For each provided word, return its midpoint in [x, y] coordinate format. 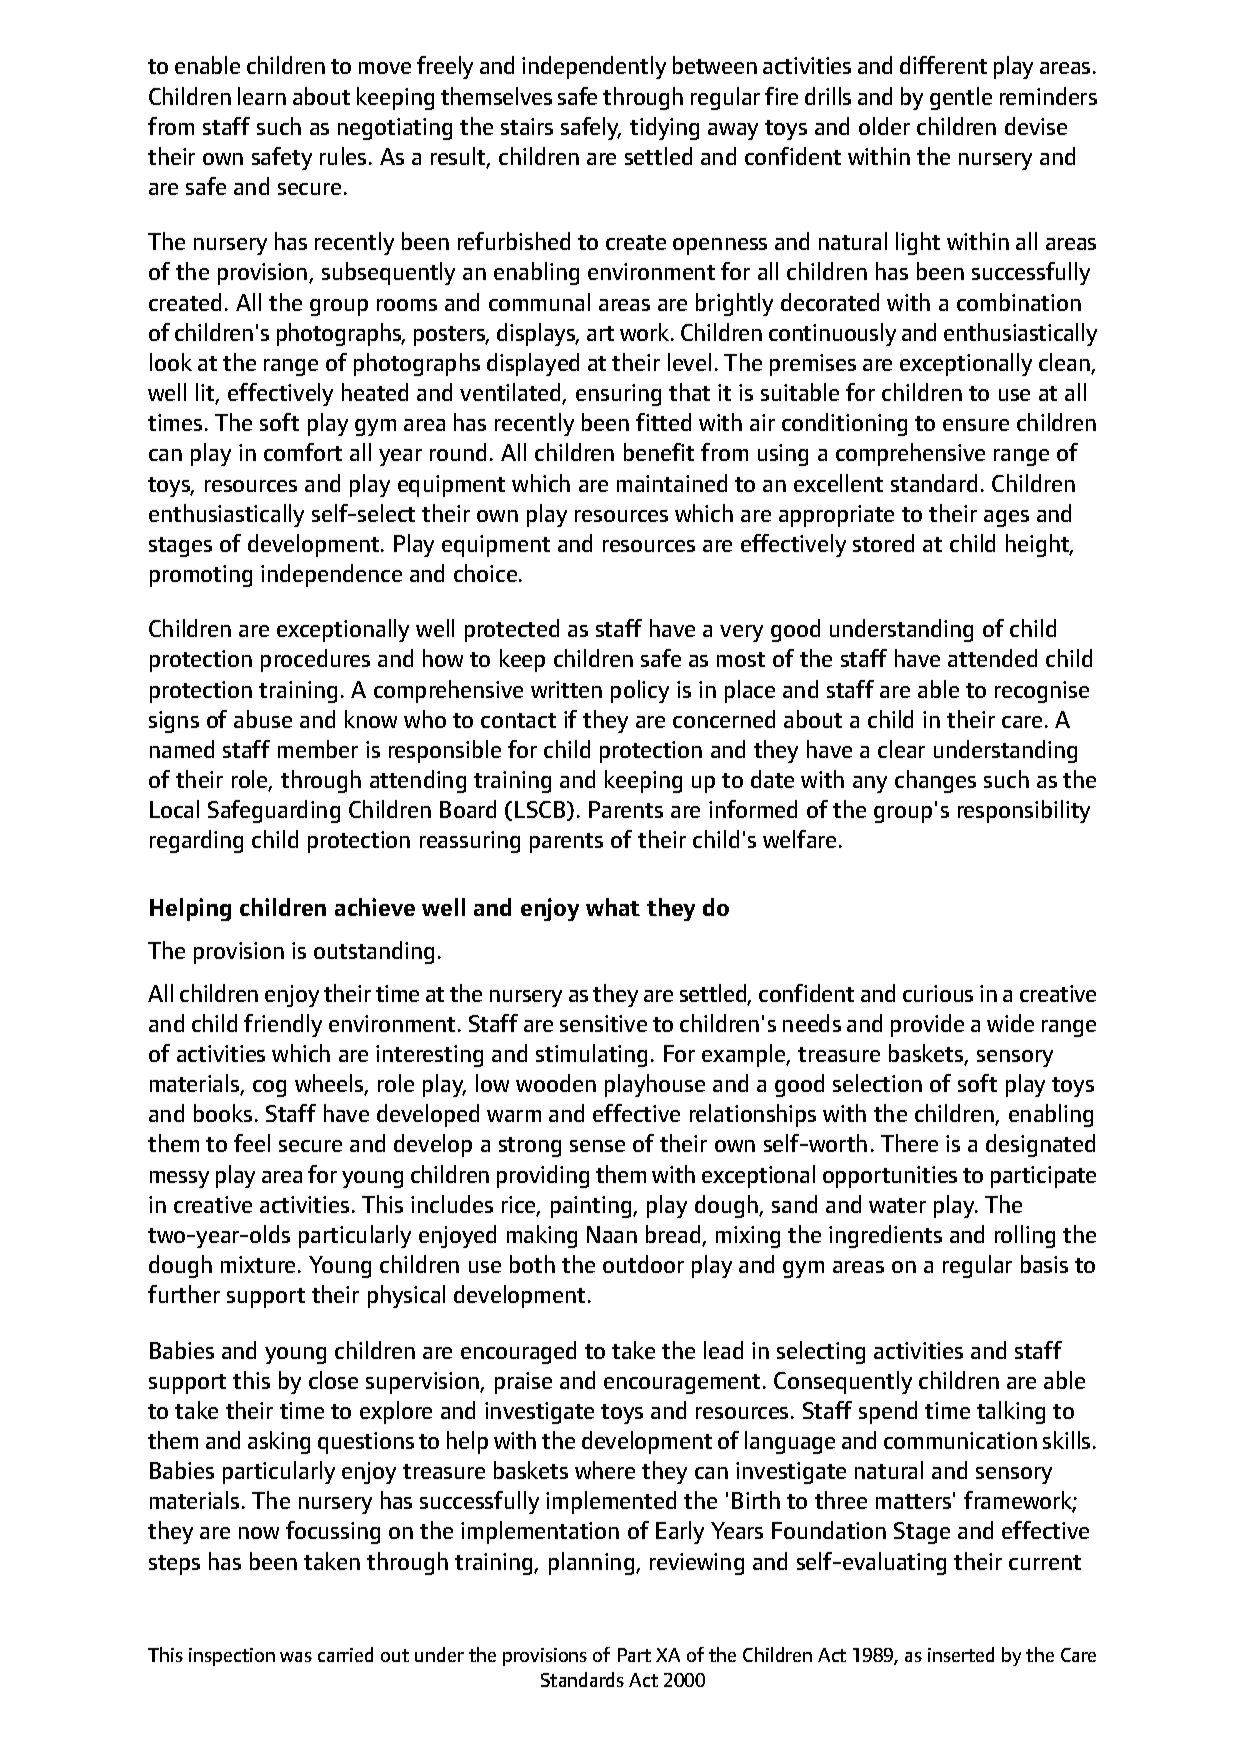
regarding [196, 841]
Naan [612, 1234]
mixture [258, 1264]
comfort [303, 452]
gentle [961, 98]
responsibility [1024, 811]
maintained [672, 483]
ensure [976, 425]
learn [262, 96]
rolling [1025, 1236]
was [296, 1657]
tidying [664, 128]
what [613, 907]
